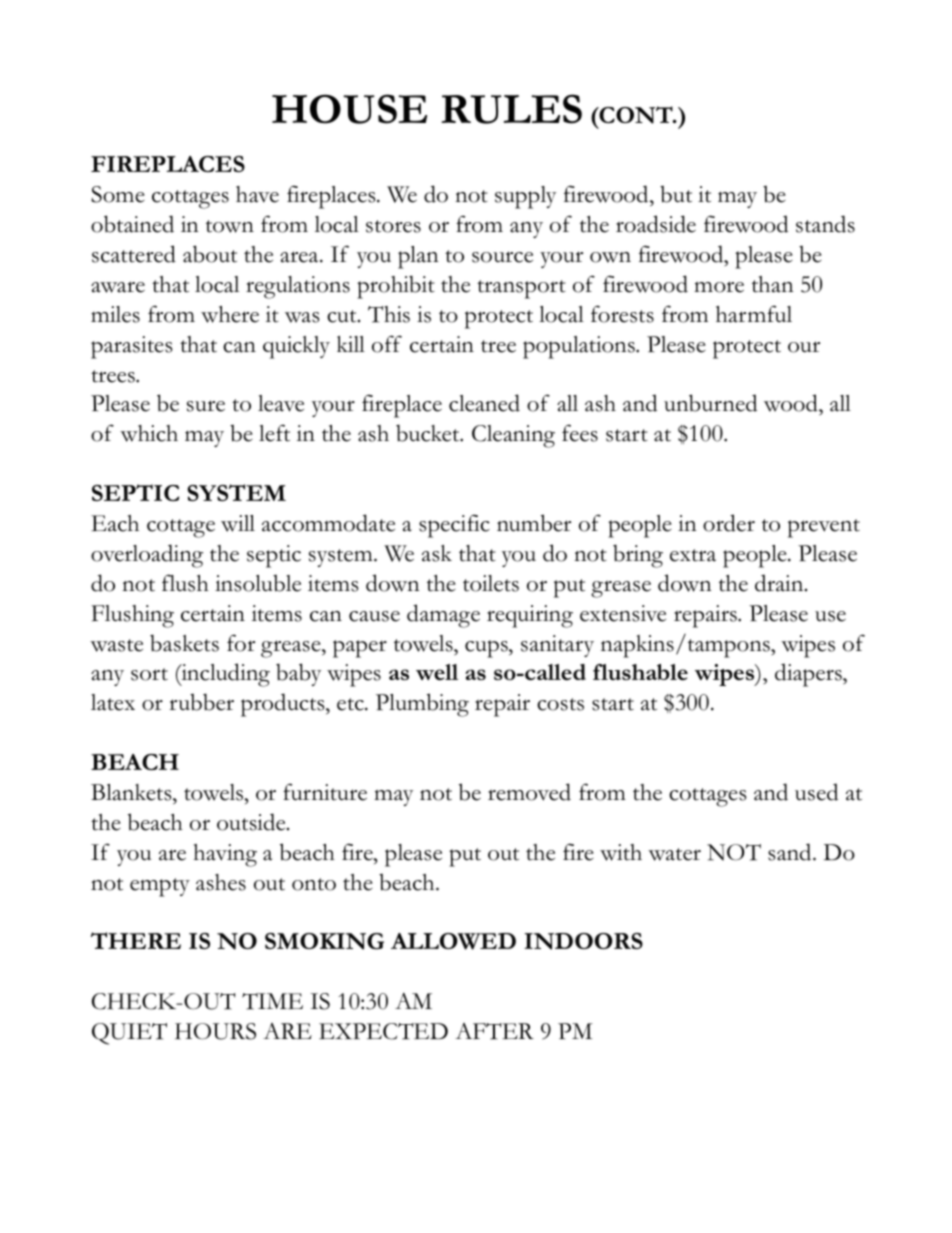  I want to click on drain, so click(780, 583).
